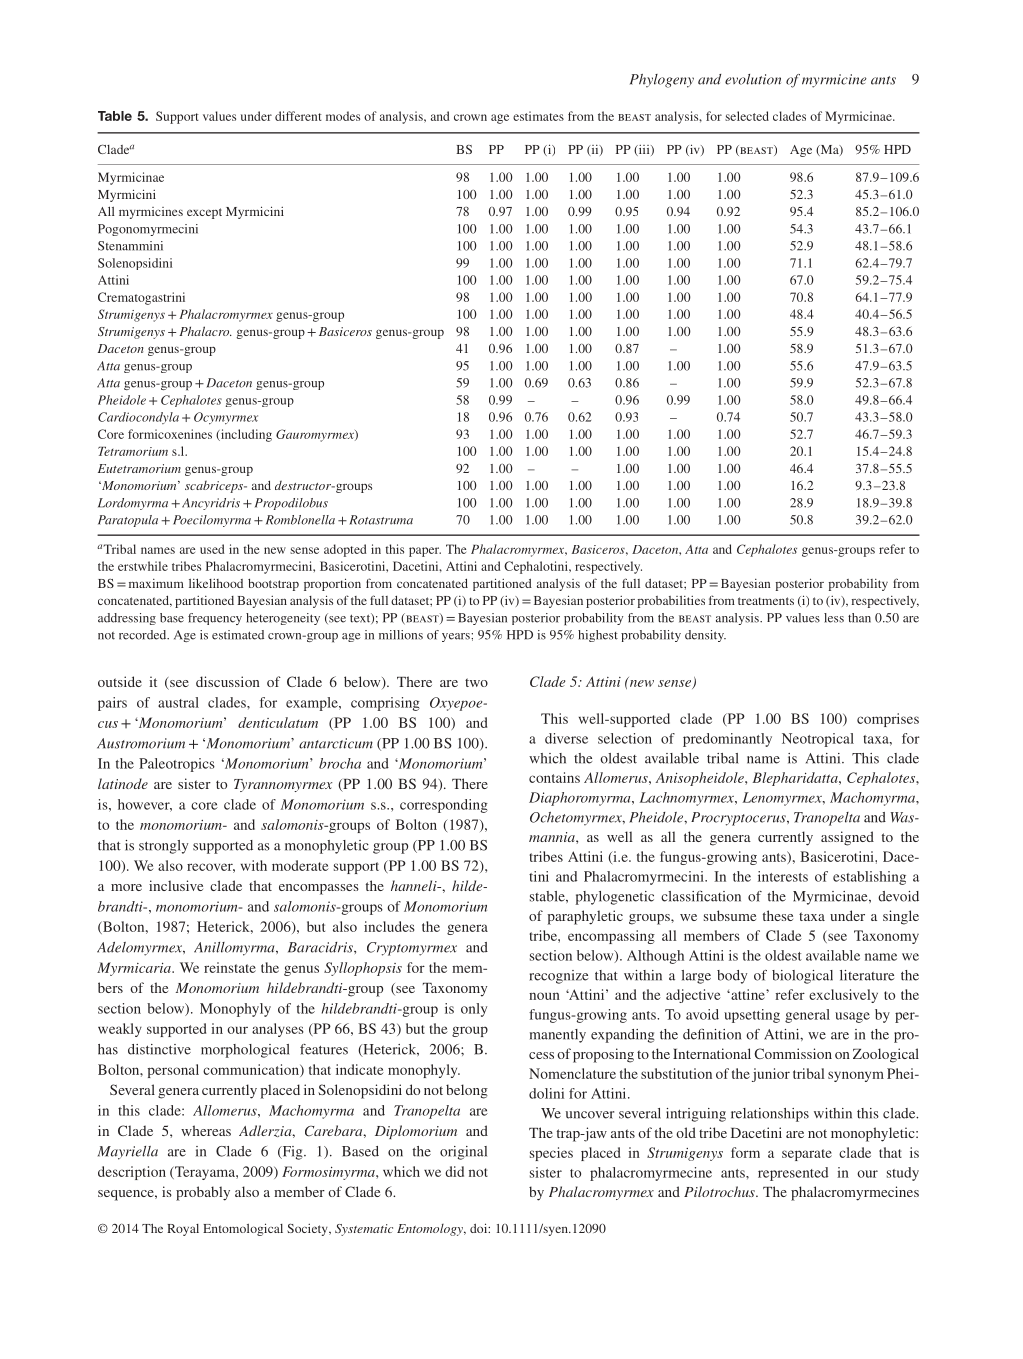  What do you see at coordinates (298, 116) in the image?
I see `different` at bounding box center [298, 116].
